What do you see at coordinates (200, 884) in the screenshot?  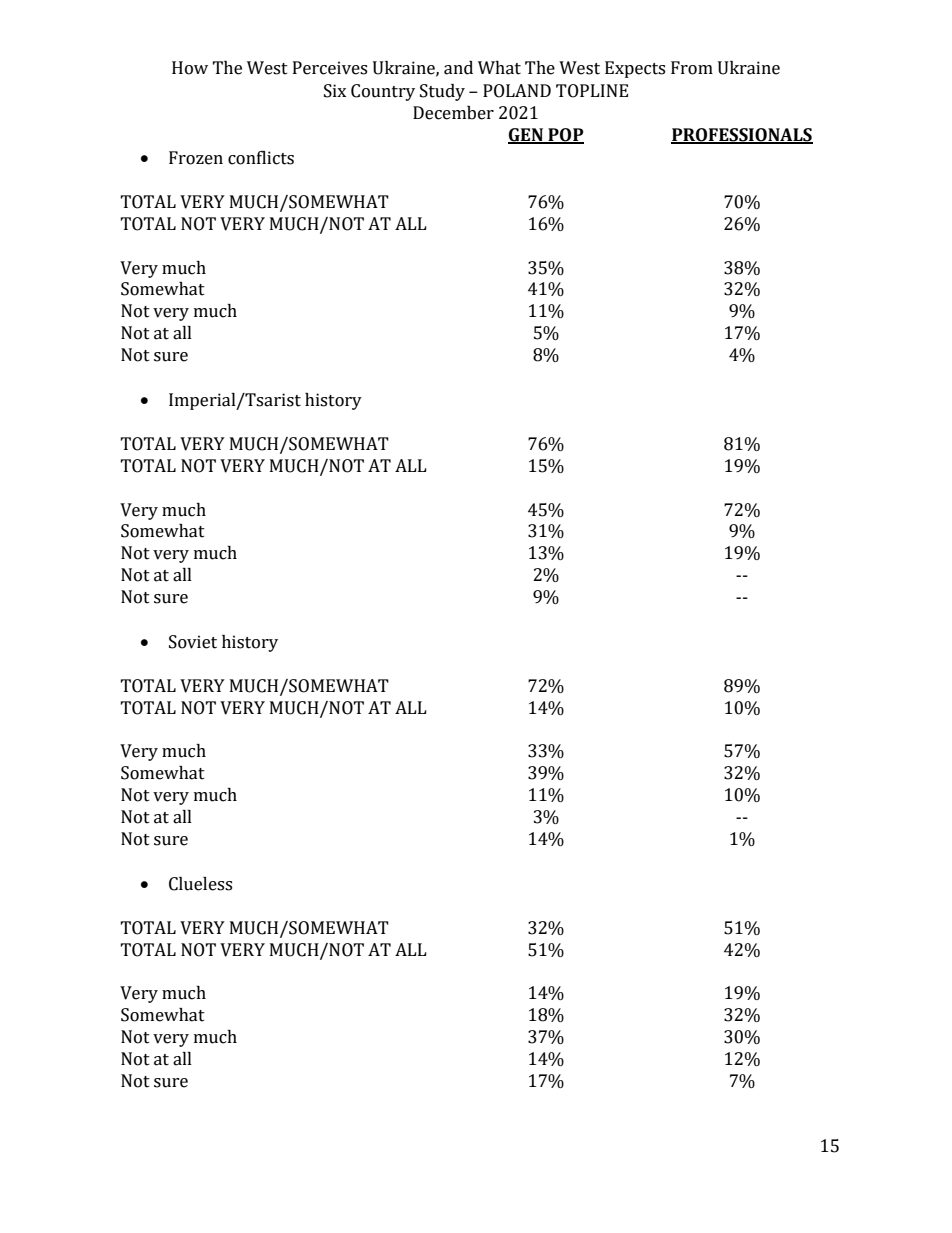 I see `Clueless` at bounding box center [200, 884].
